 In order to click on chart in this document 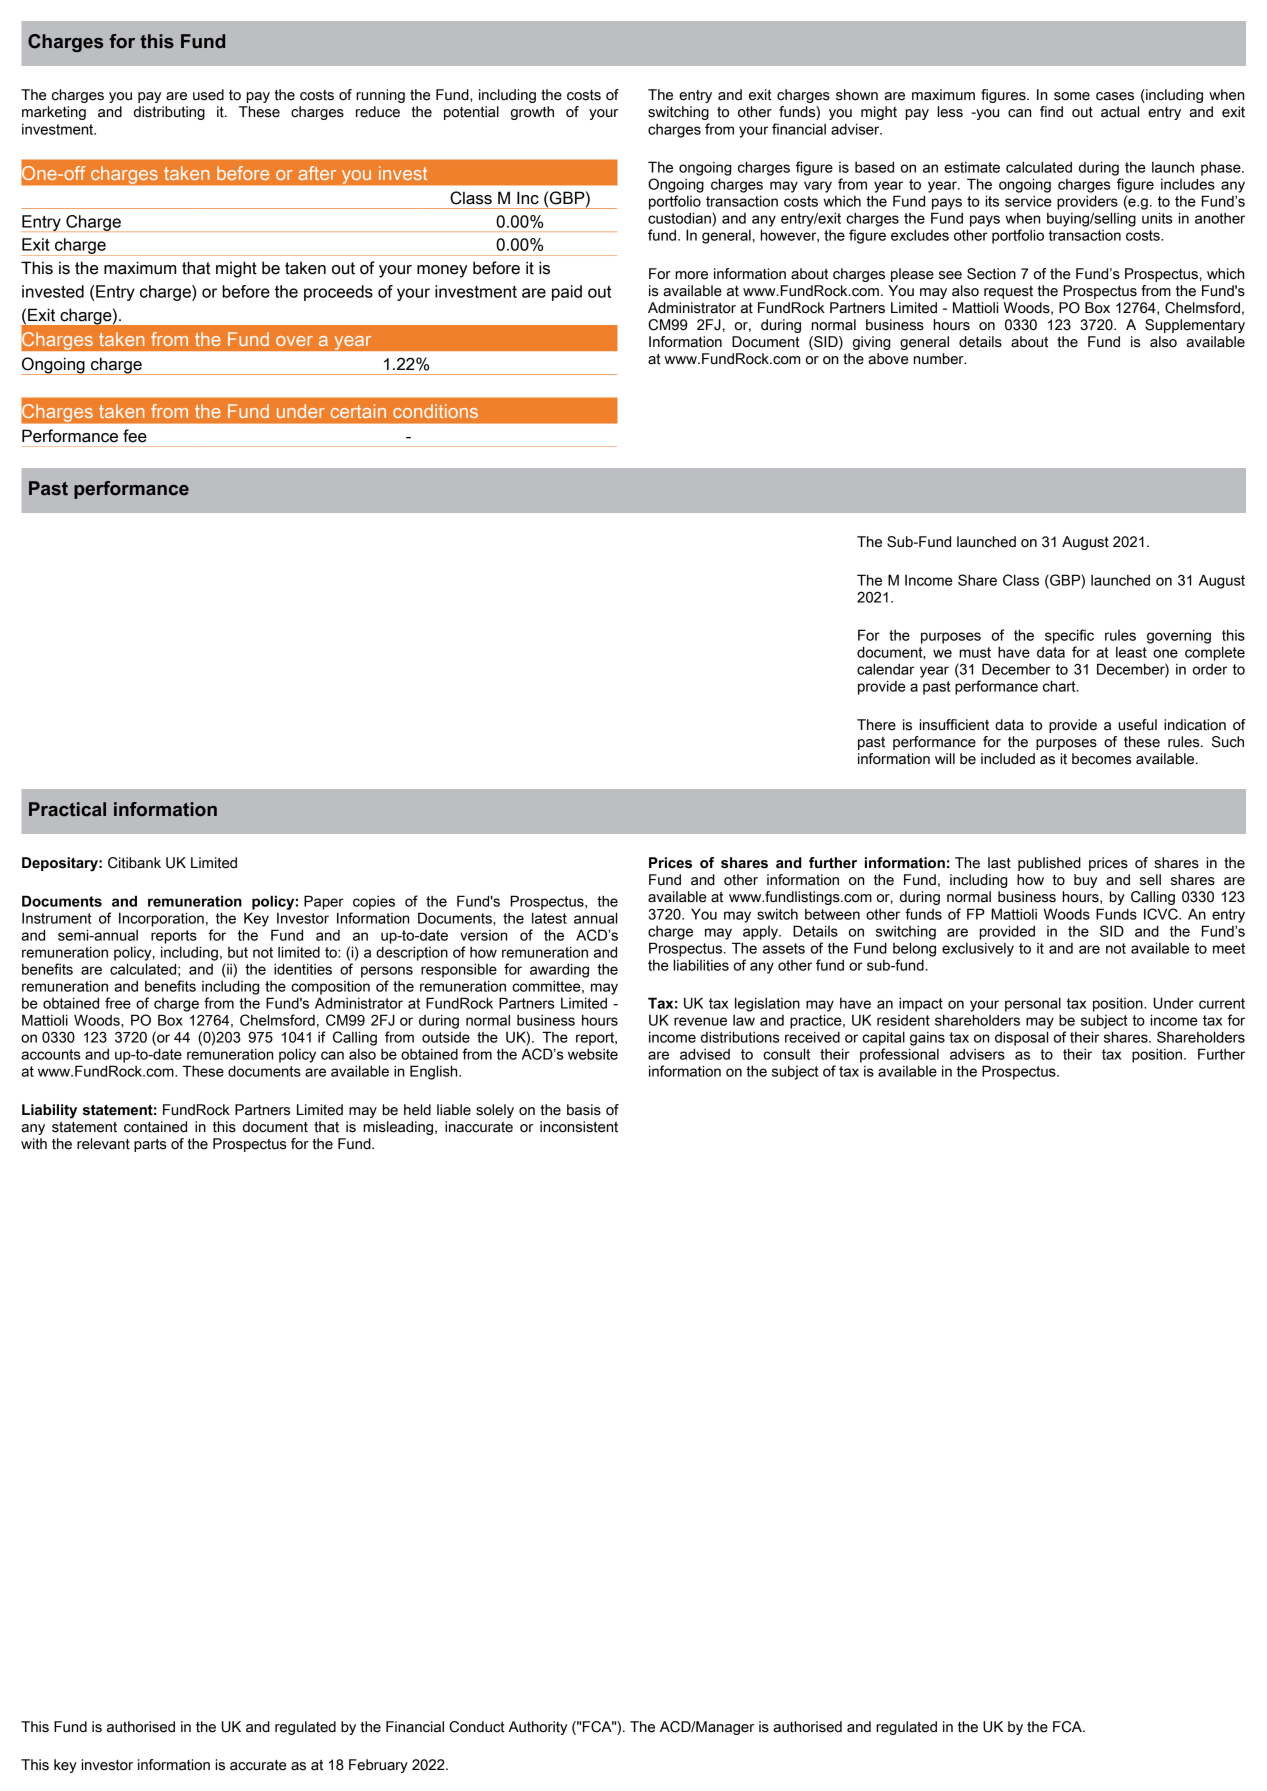, I will do `click(1060, 686)`.
